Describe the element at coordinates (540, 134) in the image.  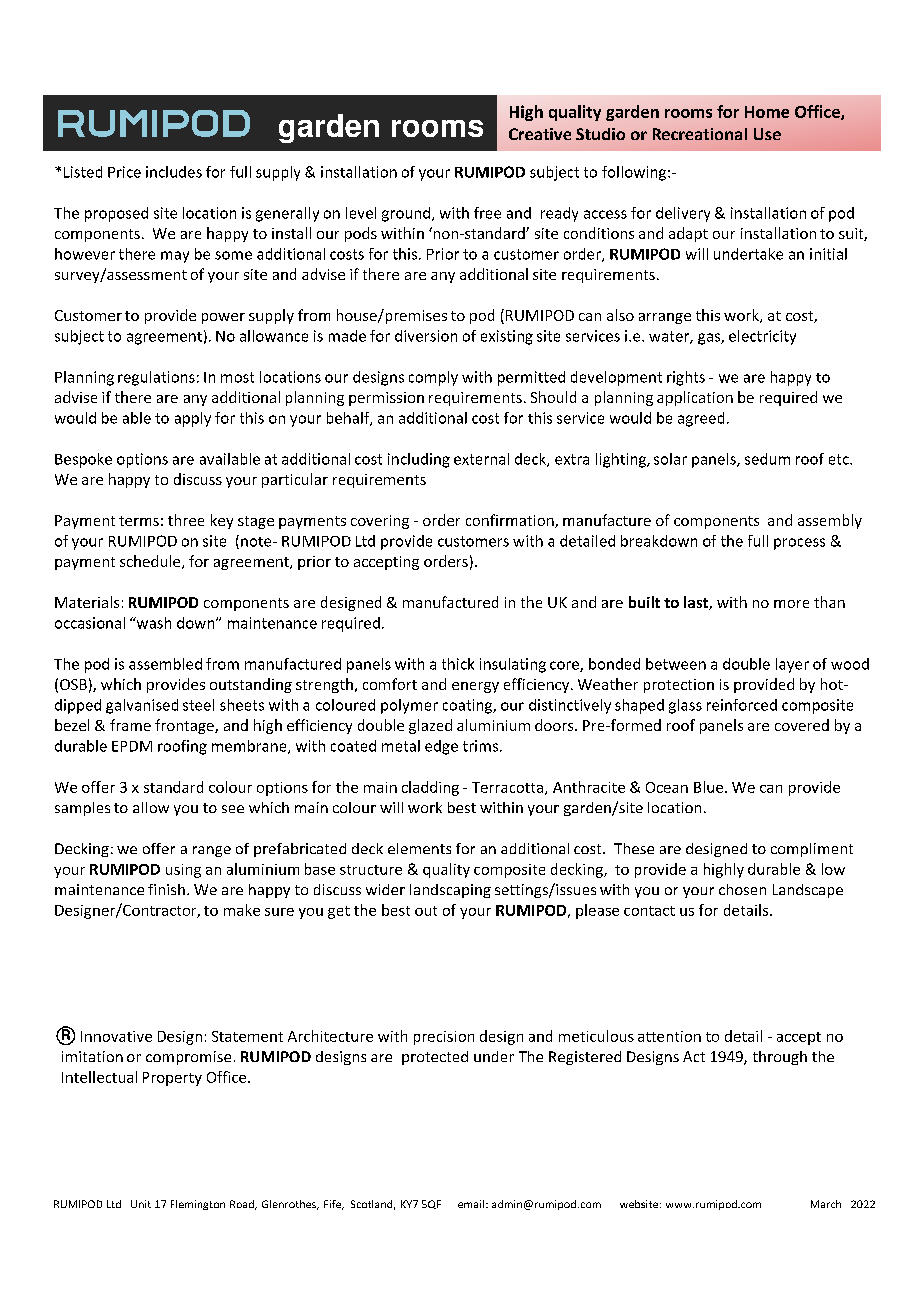
I see `Creative` at that location.
